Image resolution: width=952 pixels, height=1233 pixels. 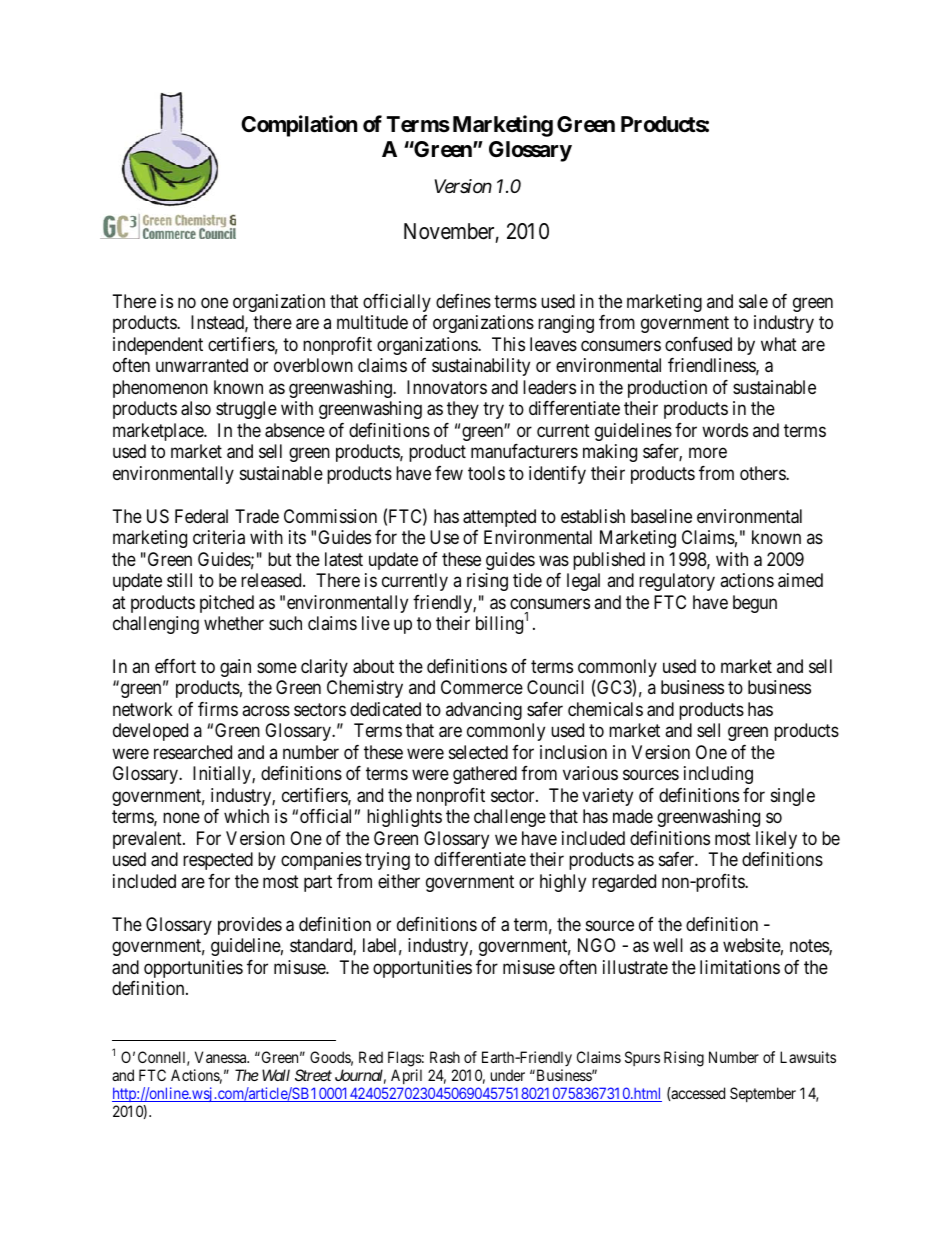 I want to click on likely, so click(x=776, y=840).
